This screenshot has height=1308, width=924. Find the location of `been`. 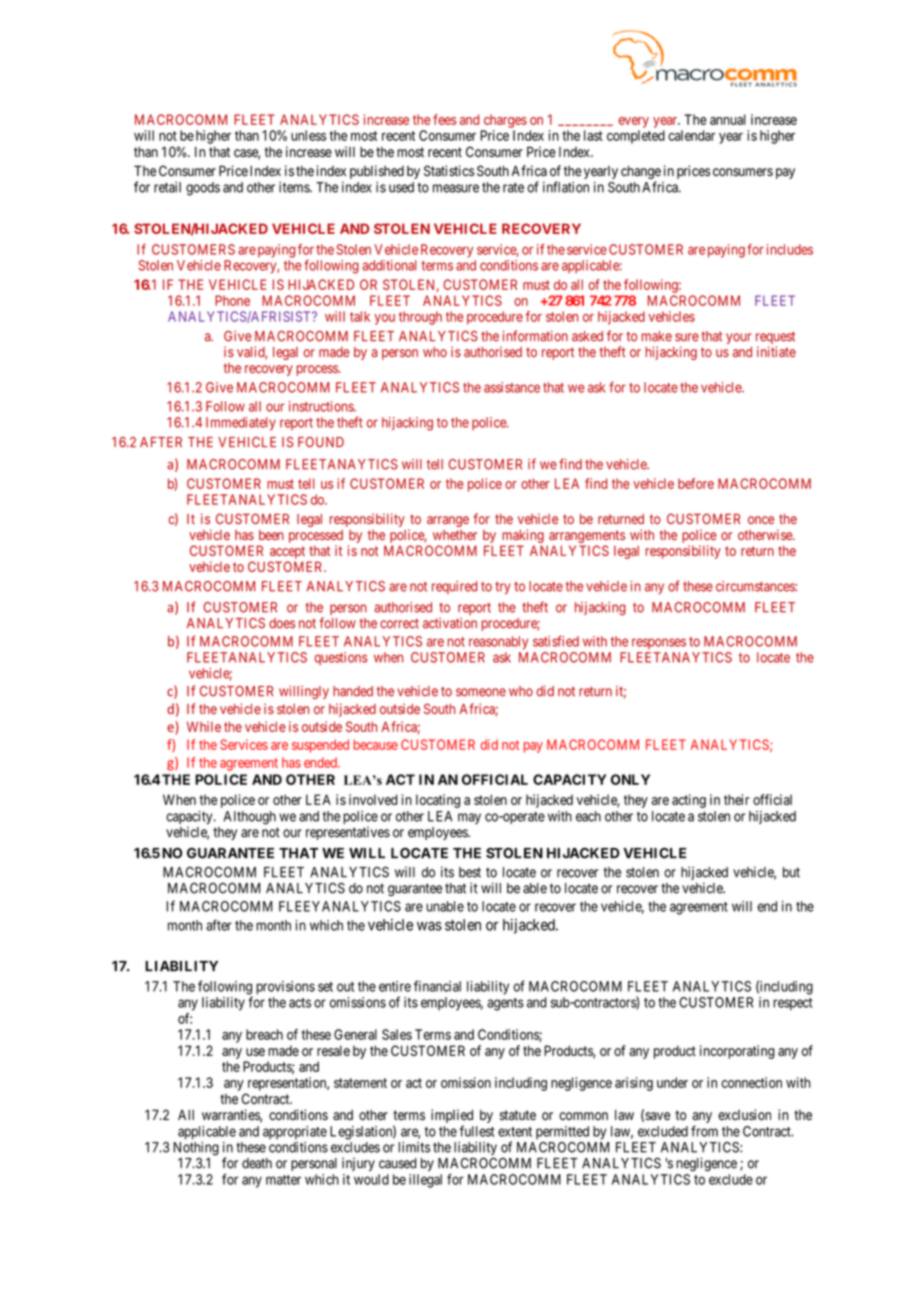

been is located at coordinates (271, 535).
